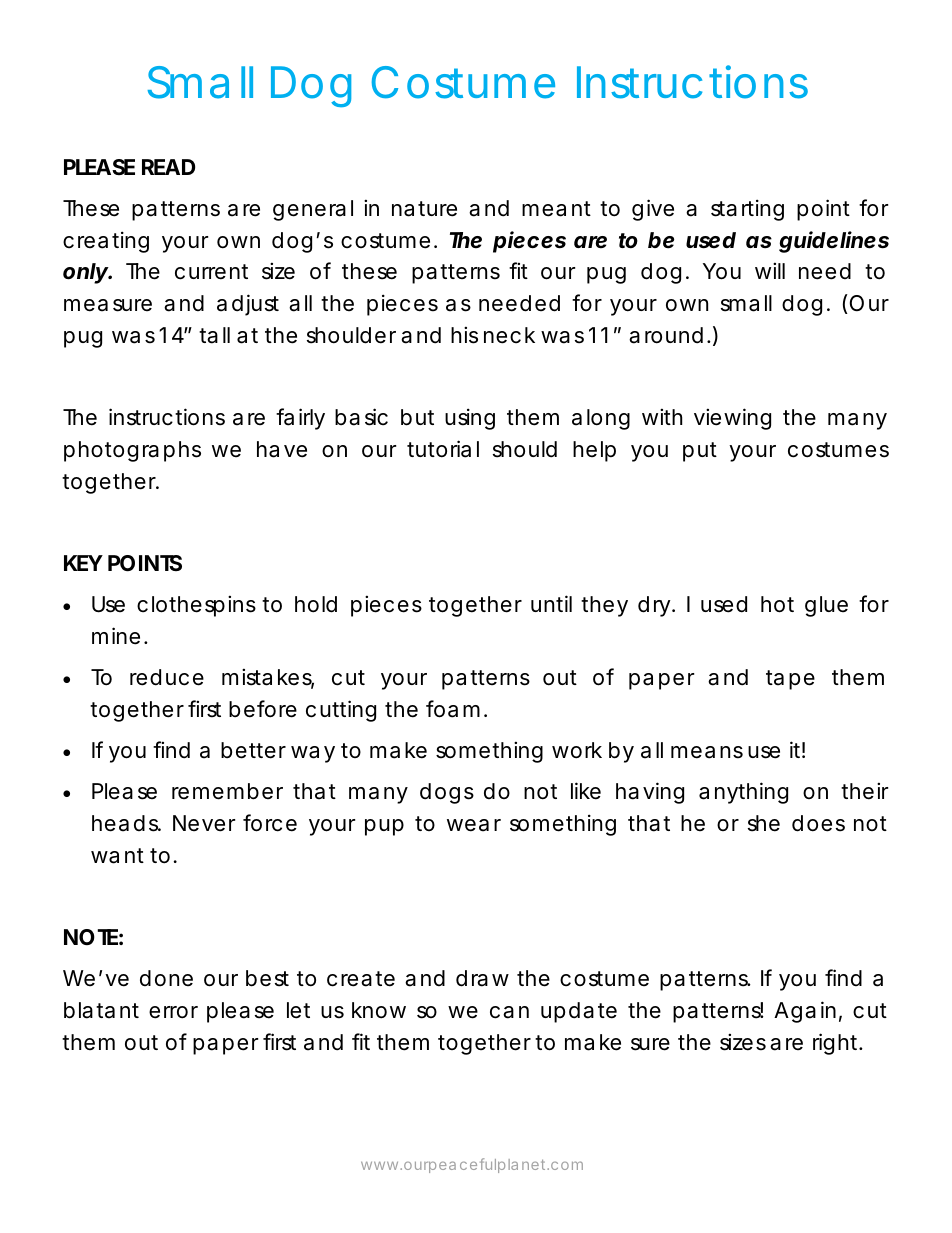 The width and height of the document is (952, 1233). What do you see at coordinates (826, 606) in the document?
I see `glue` at bounding box center [826, 606].
